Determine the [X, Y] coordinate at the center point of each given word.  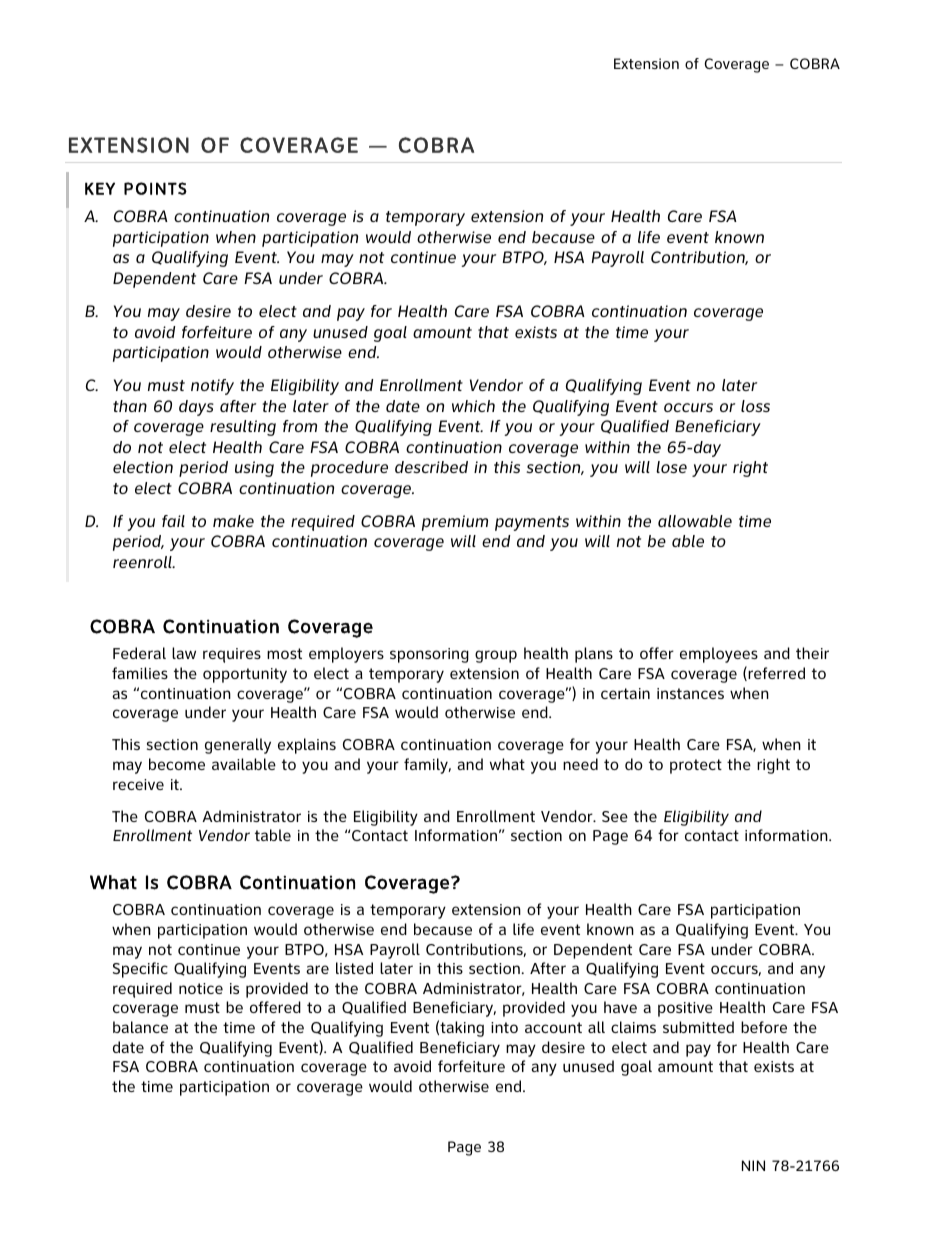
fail [173, 521]
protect [696, 766]
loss [755, 406]
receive [138, 784]
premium [455, 523]
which [473, 406]
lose [671, 467]
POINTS [155, 188]
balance [140, 1027]
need [580, 764]
